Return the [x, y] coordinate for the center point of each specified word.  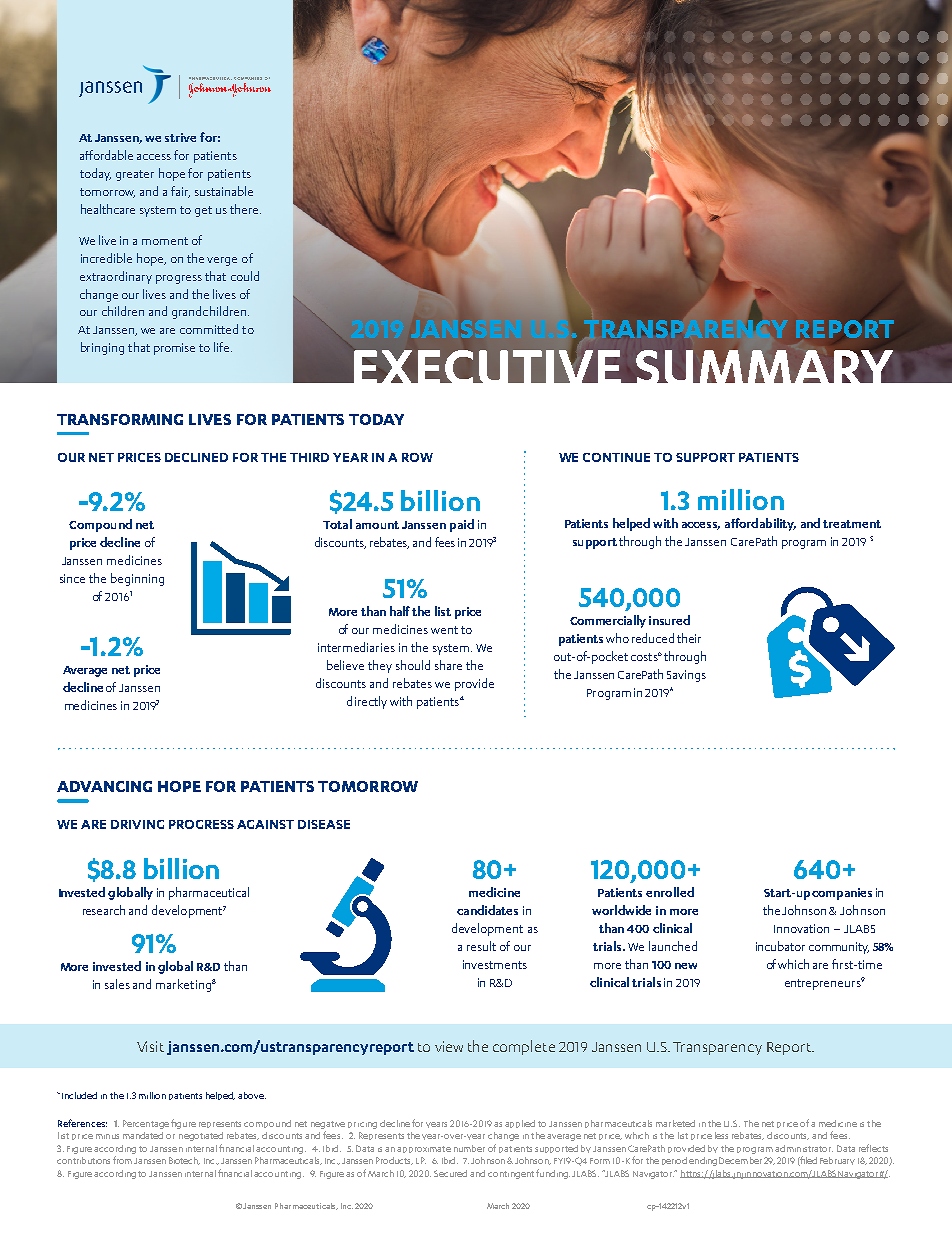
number [469, 1148]
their [689, 638]
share [448, 665]
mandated [143, 1135]
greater [135, 175]
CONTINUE [616, 457]
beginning [137, 579]
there [245, 209]
